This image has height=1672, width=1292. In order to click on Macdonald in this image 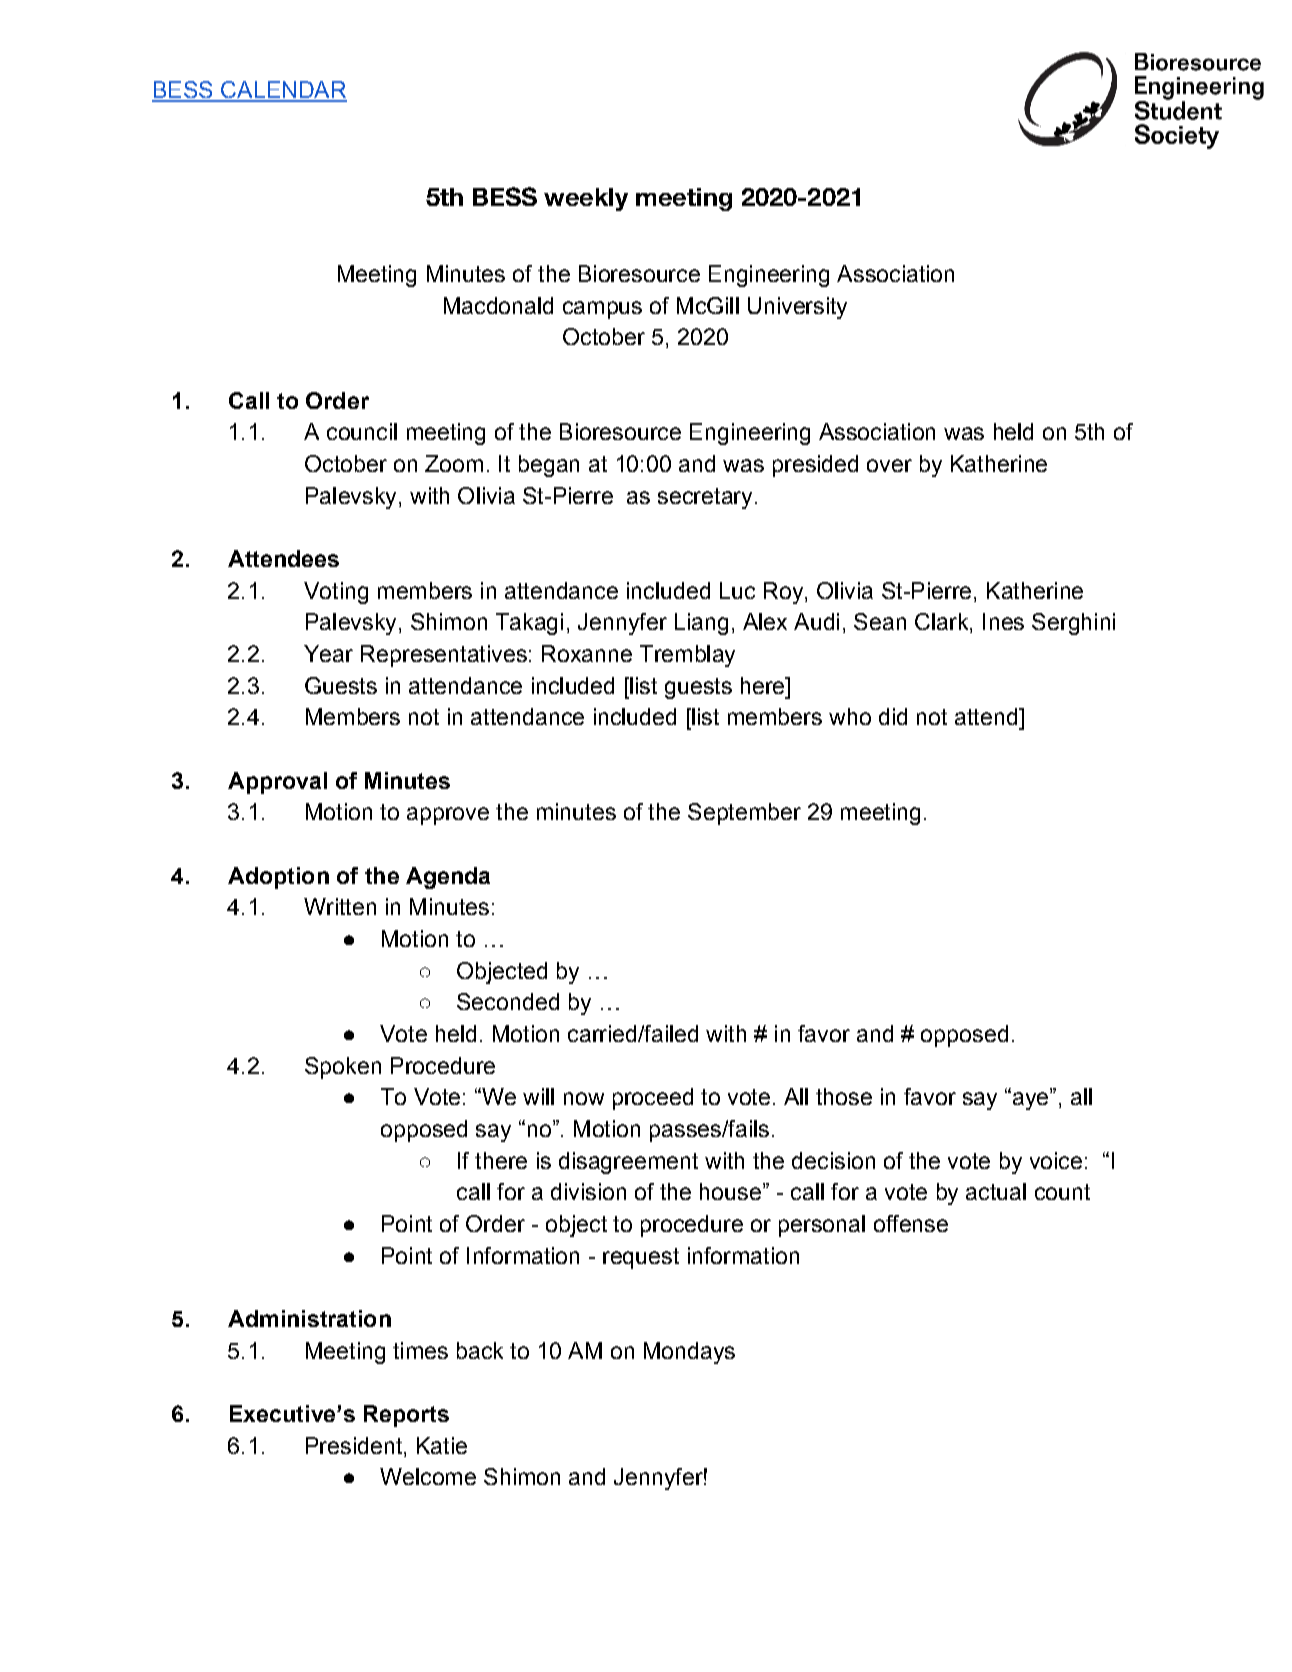, I will do `click(498, 305)`.
